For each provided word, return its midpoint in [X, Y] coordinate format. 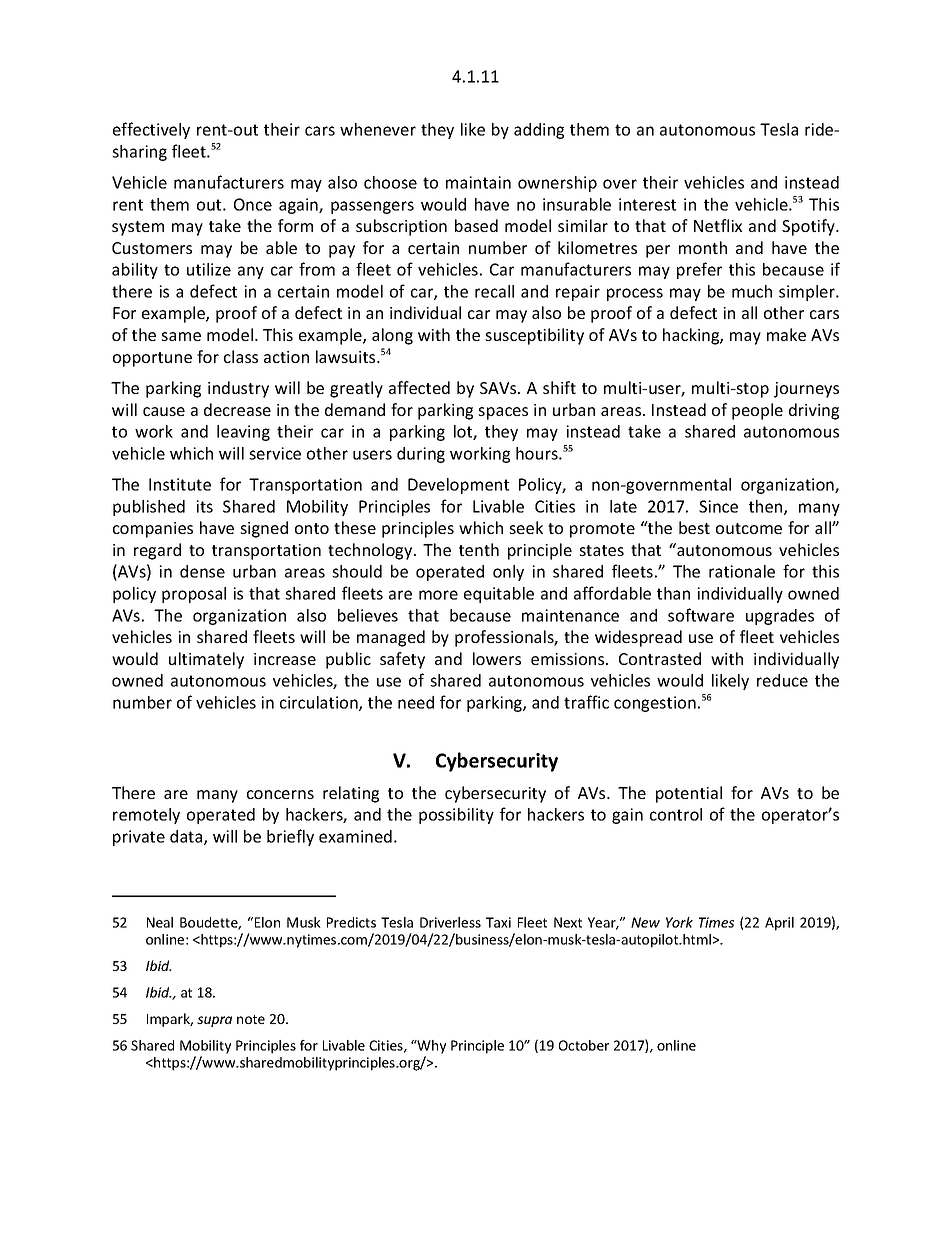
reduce [782, 680]
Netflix [718, 225]
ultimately [206, 660]
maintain [478, 182]
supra [214, 1021]
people [757, 411]
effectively [151, 130]
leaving [243, 433]
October [584, 1045]
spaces [503, 413]
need [416, 702]
